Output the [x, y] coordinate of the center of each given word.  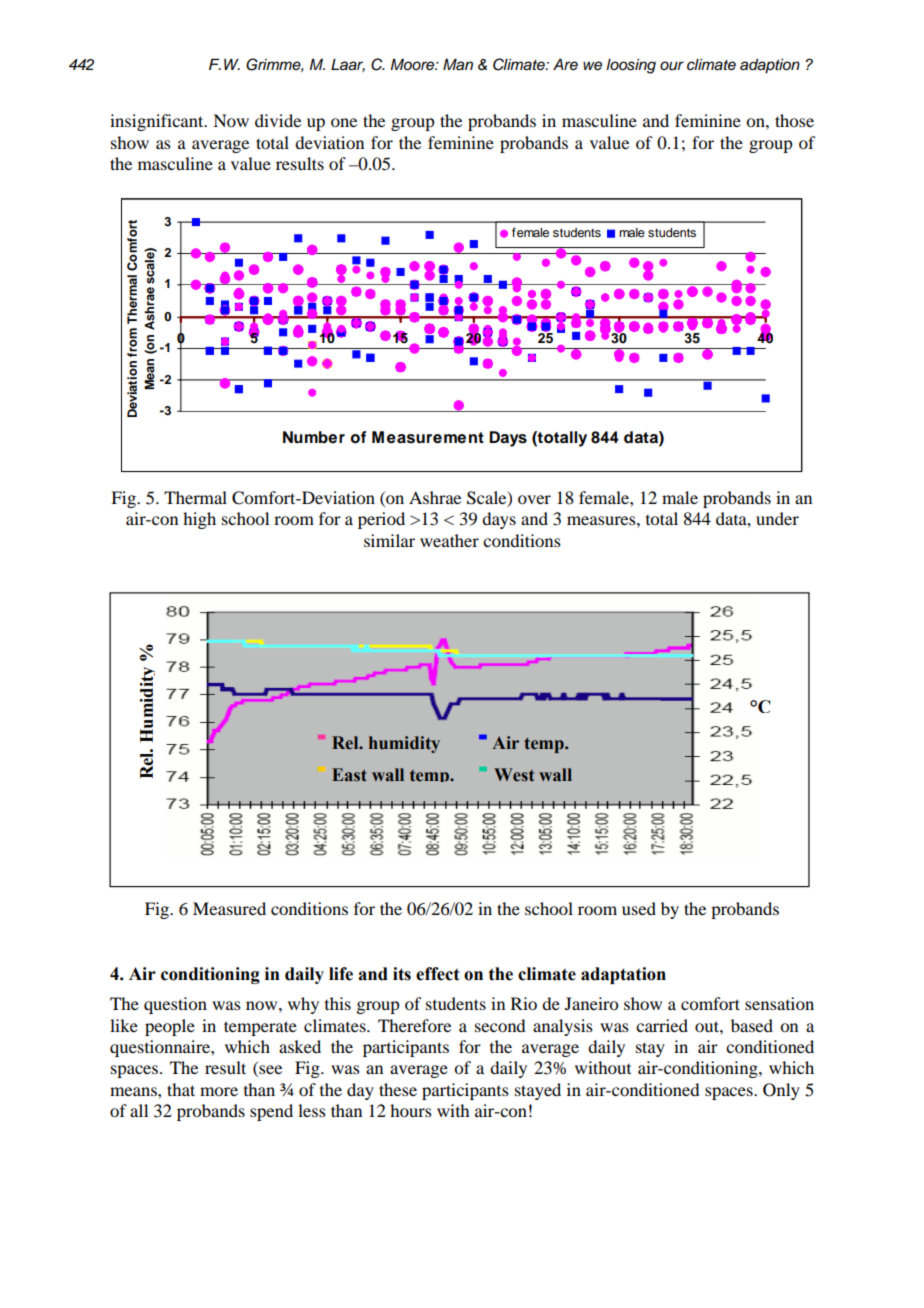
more [219, 1091]
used [639, 908]
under [777, 518]
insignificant [158, 122]
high [199, 520]
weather [449, 540]
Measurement [428, 437]
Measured [229, 908]
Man [458, 64]
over [534, 499]
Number [314, 437]
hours [411, 1110]
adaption [770, 66]
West [514, 775]
